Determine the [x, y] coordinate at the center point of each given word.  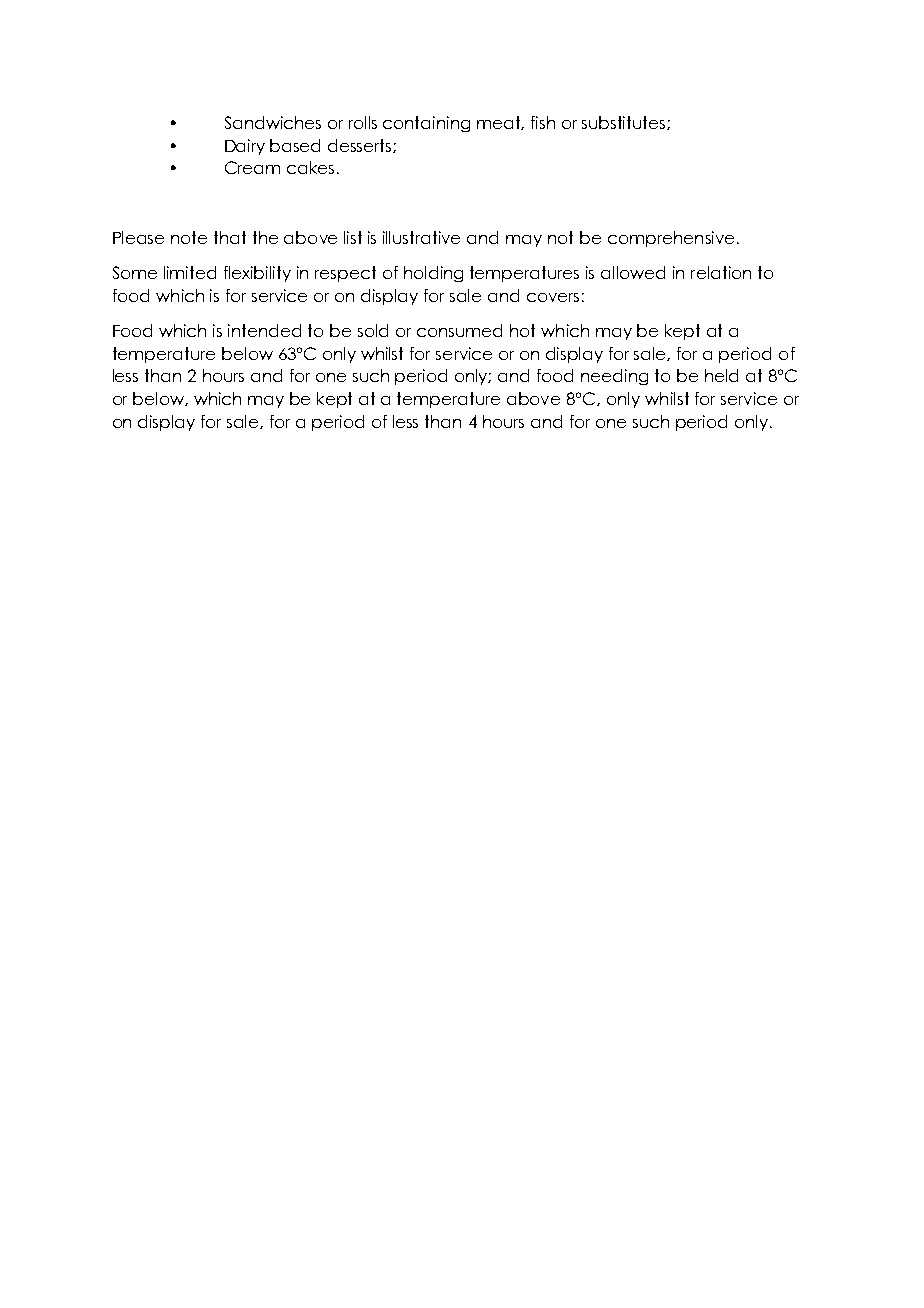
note [189, 237]
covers [553, 297]
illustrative [421, 237]
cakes [310, 167]
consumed [459, 330]
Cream [252, 167]
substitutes [625, 123]
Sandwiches [273, 122]
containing [426, 124]
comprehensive [671, 239]
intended [264, 330]
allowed [633, 272]
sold [373, 330]
